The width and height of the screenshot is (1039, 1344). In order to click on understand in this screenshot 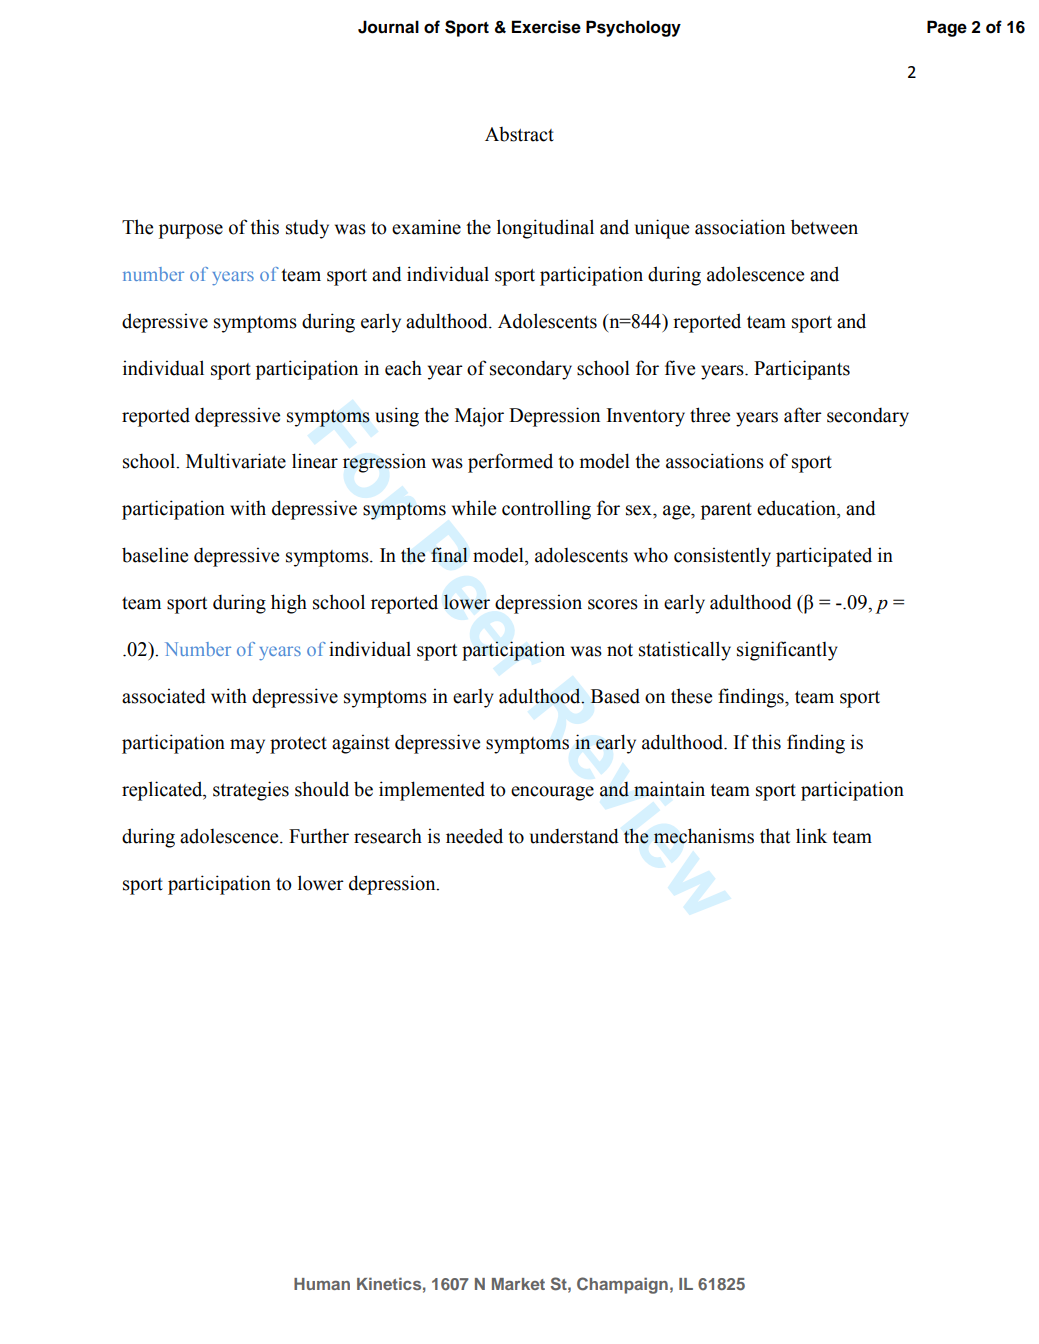, I will do `click(574, 836)`.
